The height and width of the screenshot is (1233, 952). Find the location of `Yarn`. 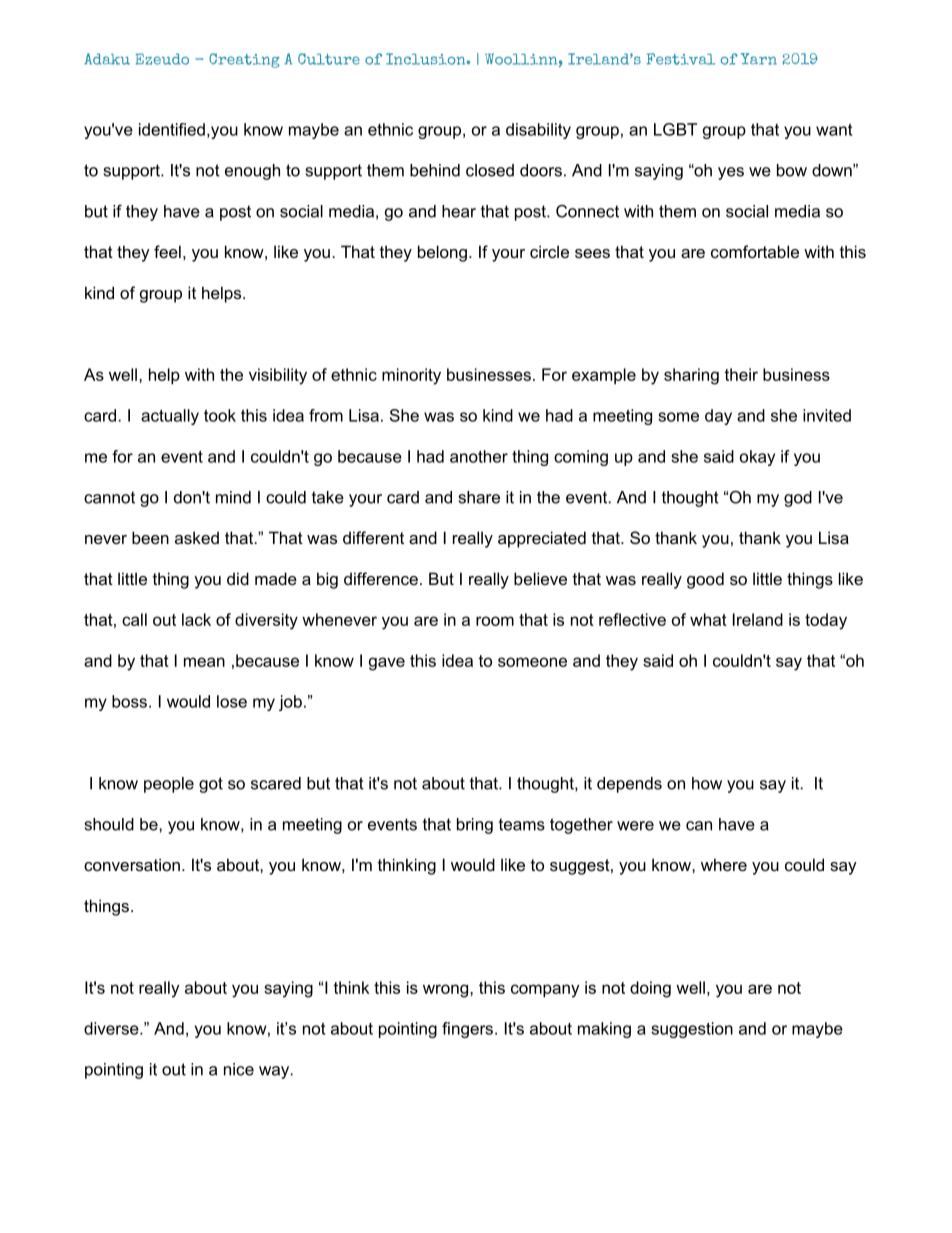

Yarn is located at coordinates (759, 59).
